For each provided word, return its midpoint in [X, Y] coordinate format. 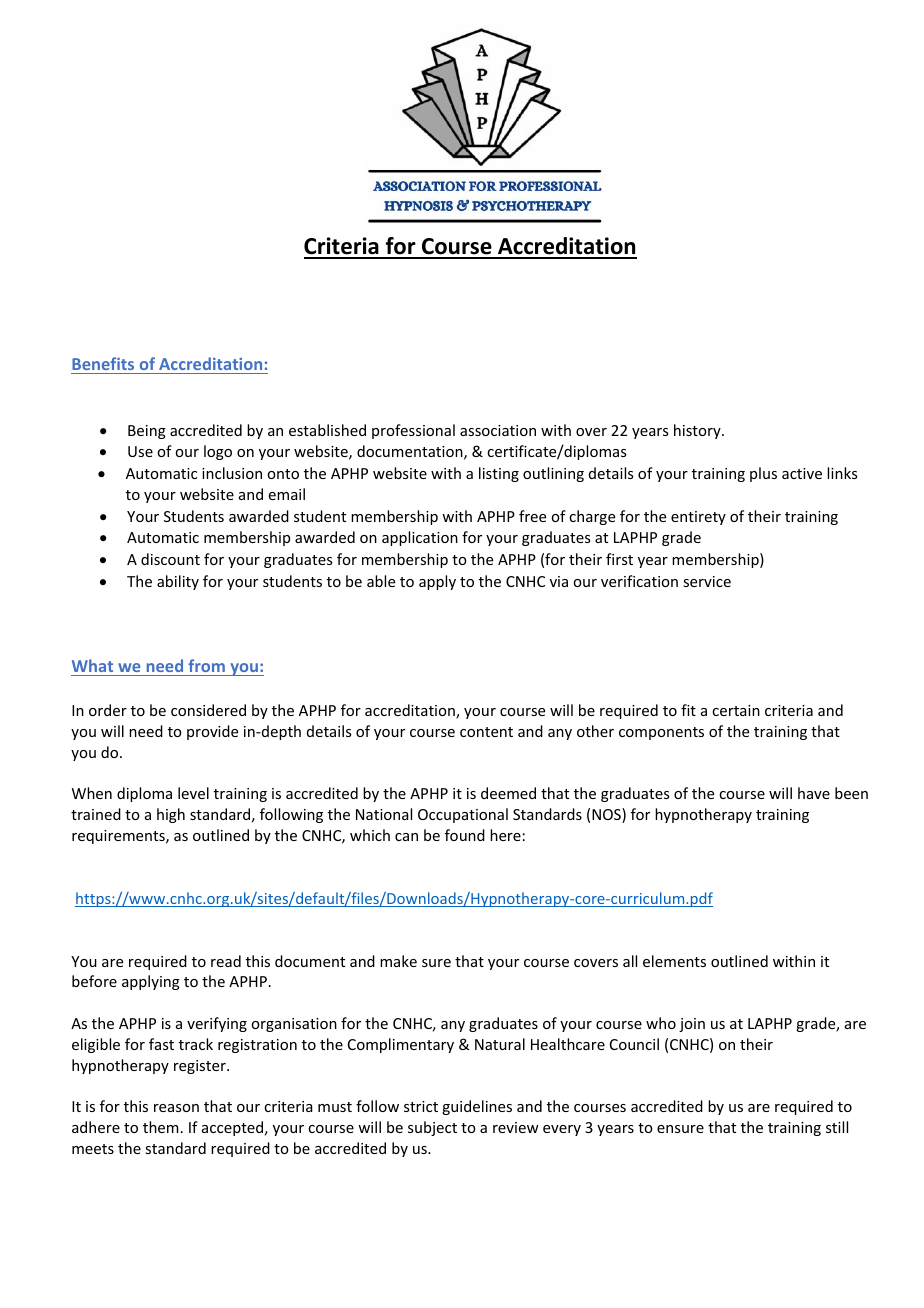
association [498, 430]
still [837, 1127]
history [698, 431]
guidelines [477, 1107]
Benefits [103, 363]
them [161, 1127]
